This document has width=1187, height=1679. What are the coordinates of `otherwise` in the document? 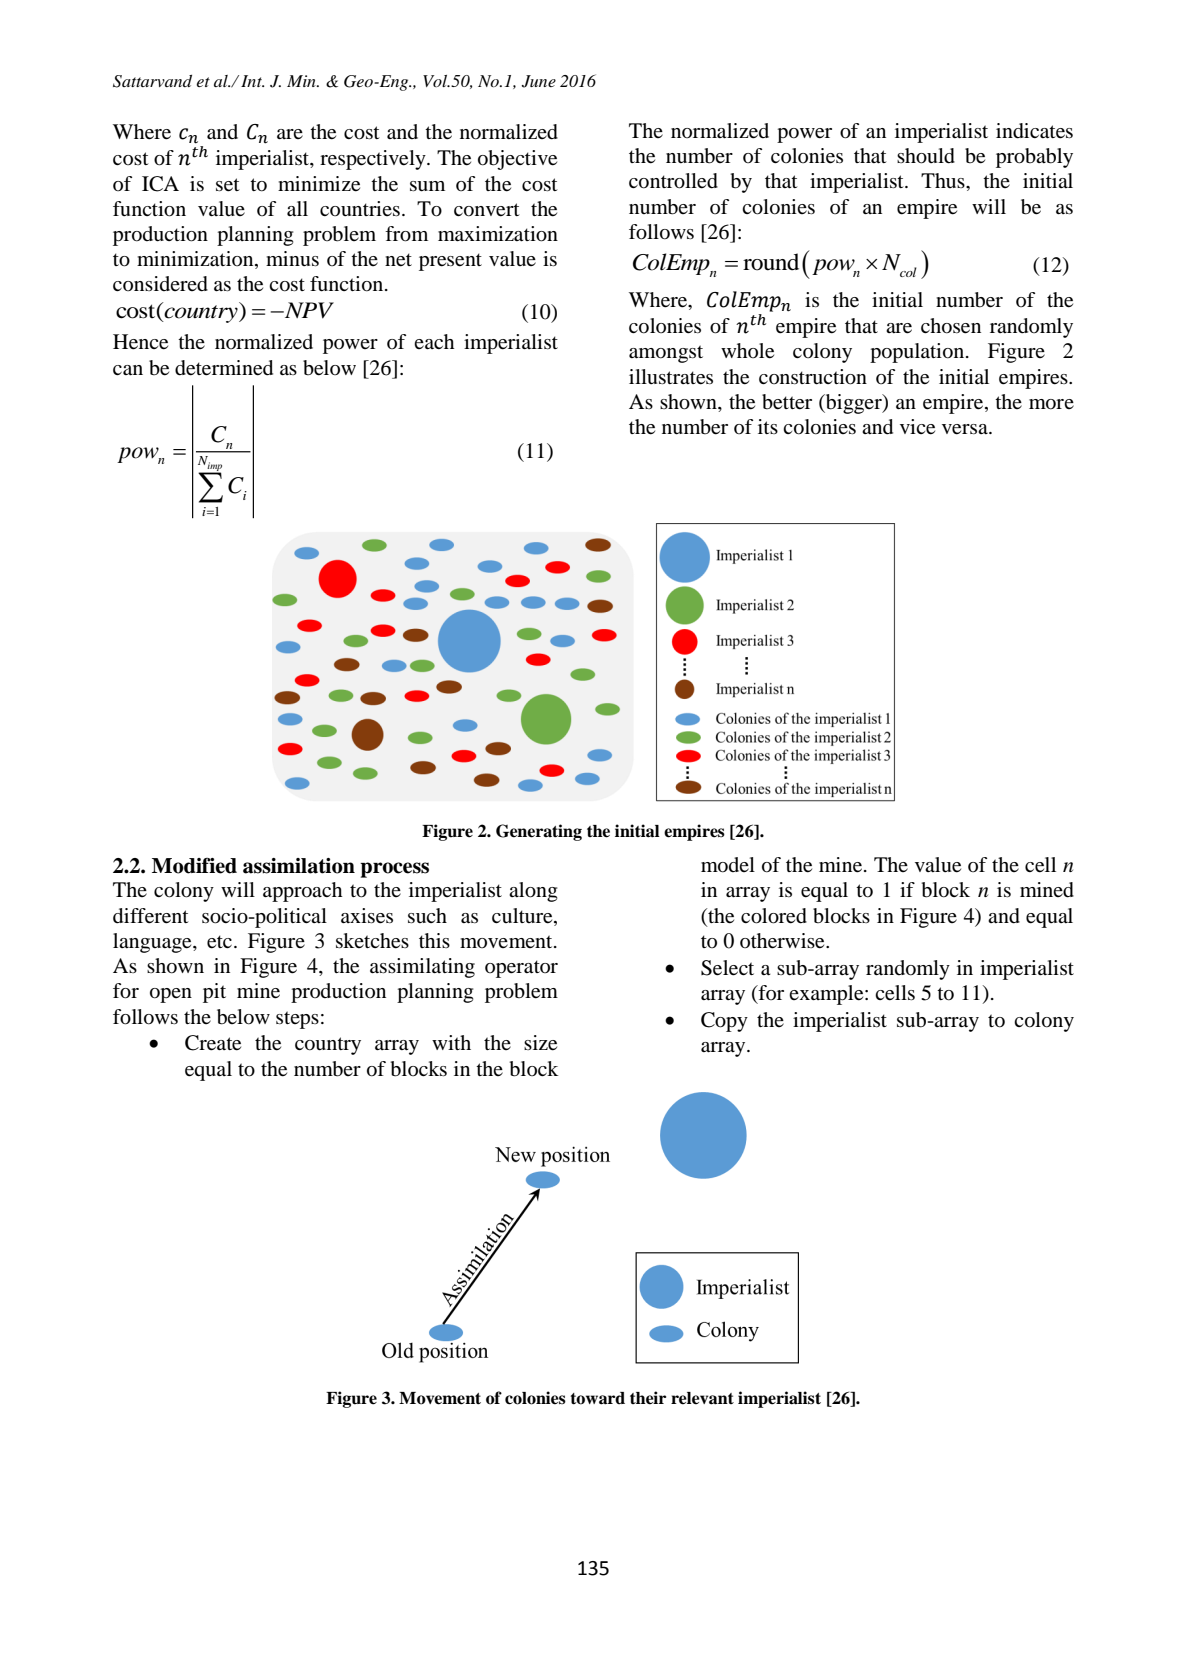 It's located at (783, 941).
